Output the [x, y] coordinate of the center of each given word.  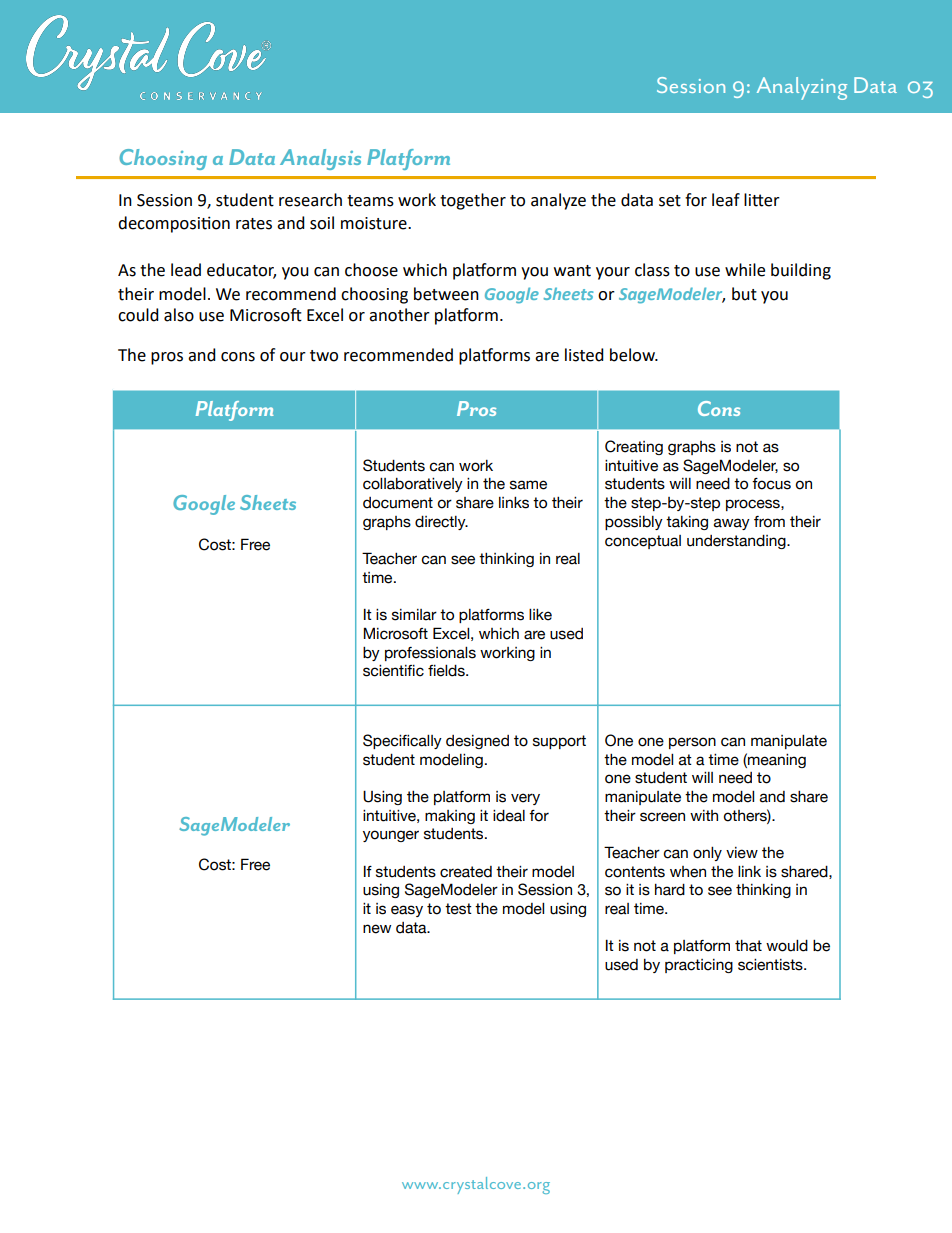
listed [584, 355]
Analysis [320, 159]
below [633, 355]
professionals [430, 654]
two [324, 356]
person [692, 743]
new [377, 929]
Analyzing [802, 88]
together [473, 201]
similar [414, 615]
